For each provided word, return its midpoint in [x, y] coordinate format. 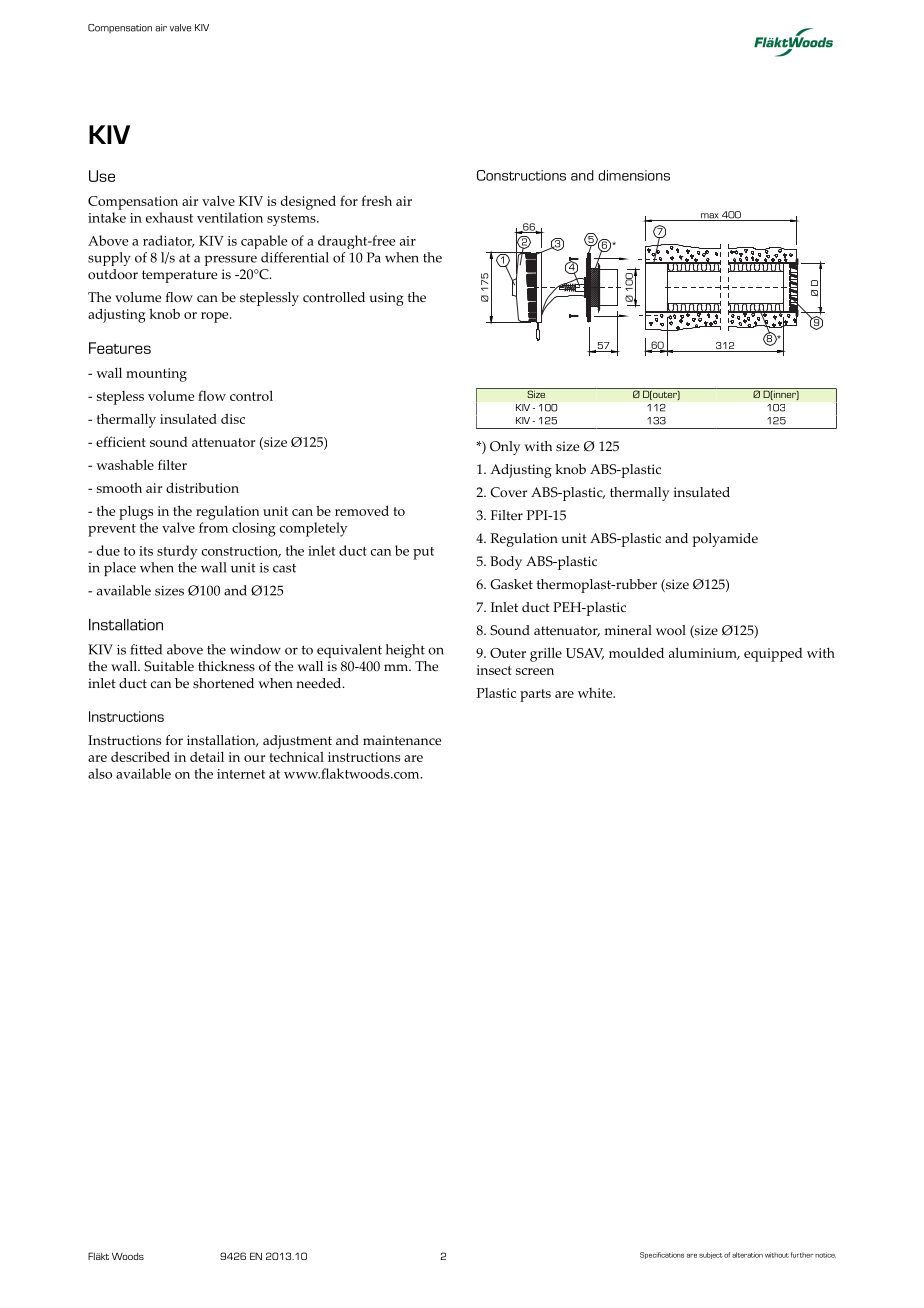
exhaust [169, 217]
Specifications [662, 1255]
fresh [377, 200]
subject [711, 1255]
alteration [747, 1255]
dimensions [634, 175]
